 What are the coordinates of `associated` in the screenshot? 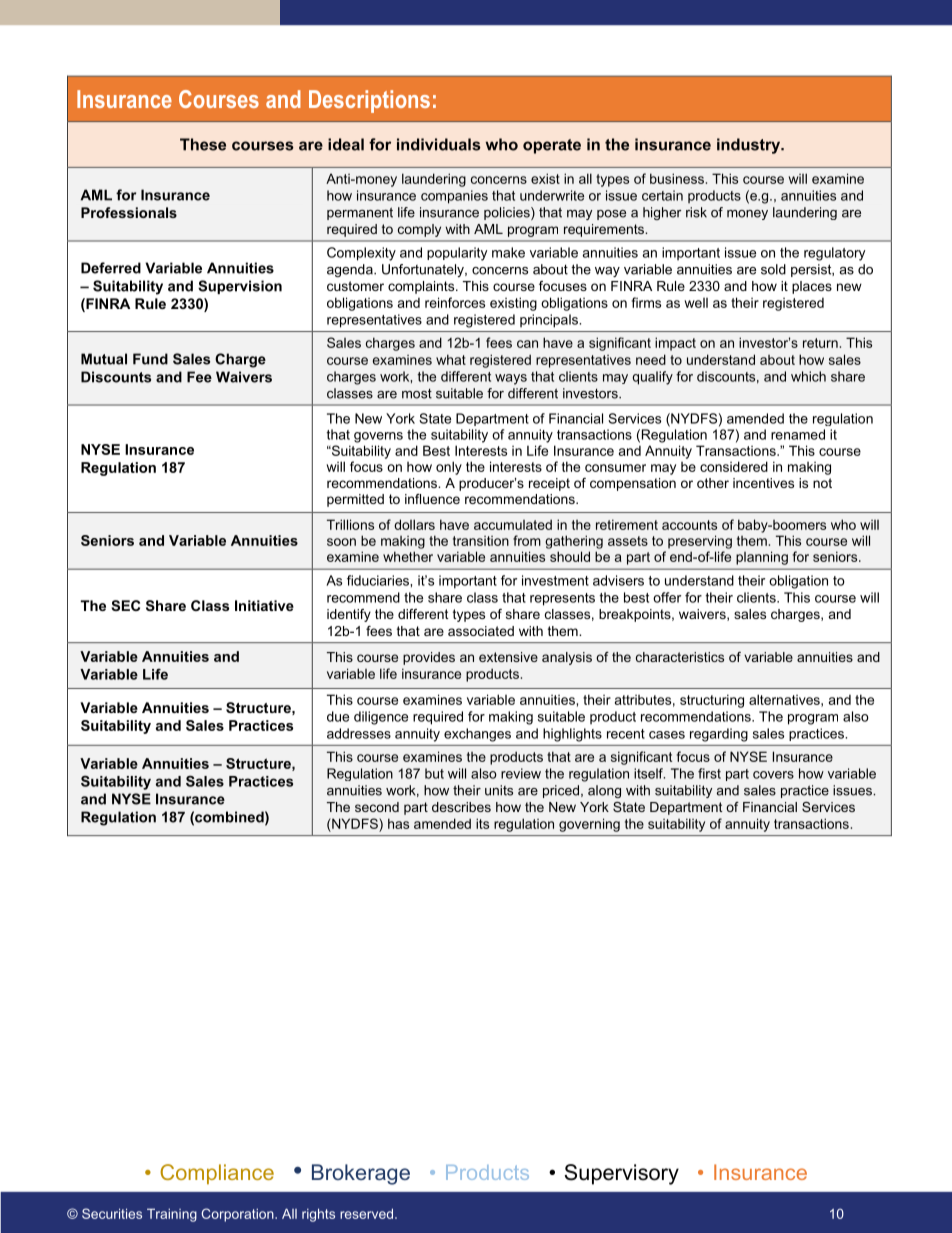 It's located at (481, 631).
